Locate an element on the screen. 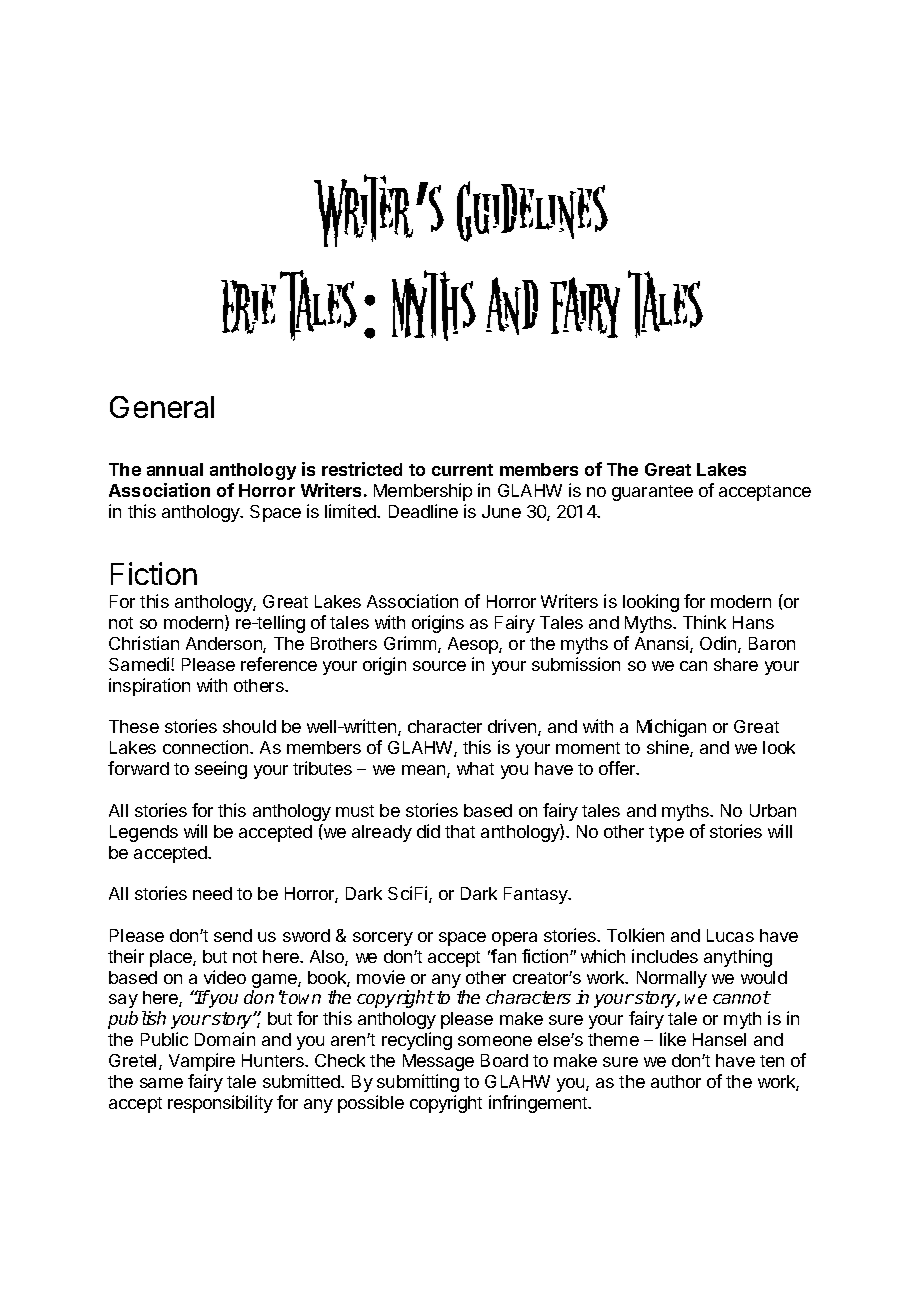 The image size is (924, 1308). Message is located at coordinates (438, 1062).
